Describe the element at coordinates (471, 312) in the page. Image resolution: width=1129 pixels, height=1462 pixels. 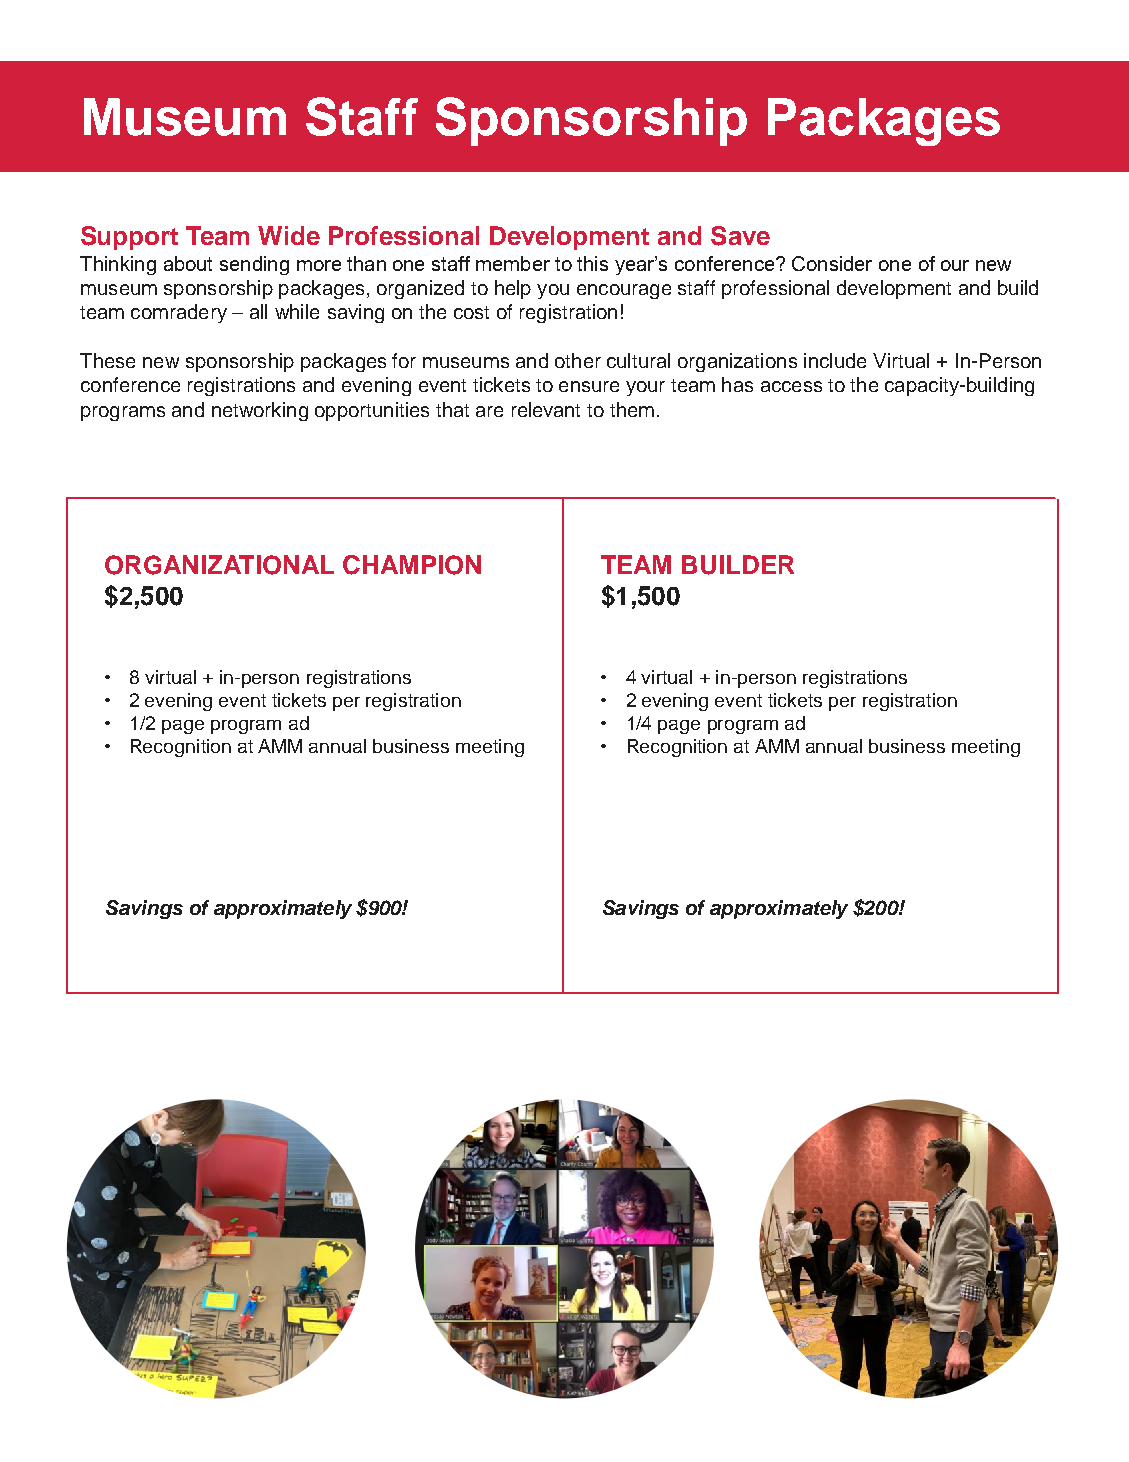
I see `cost` at that location.
